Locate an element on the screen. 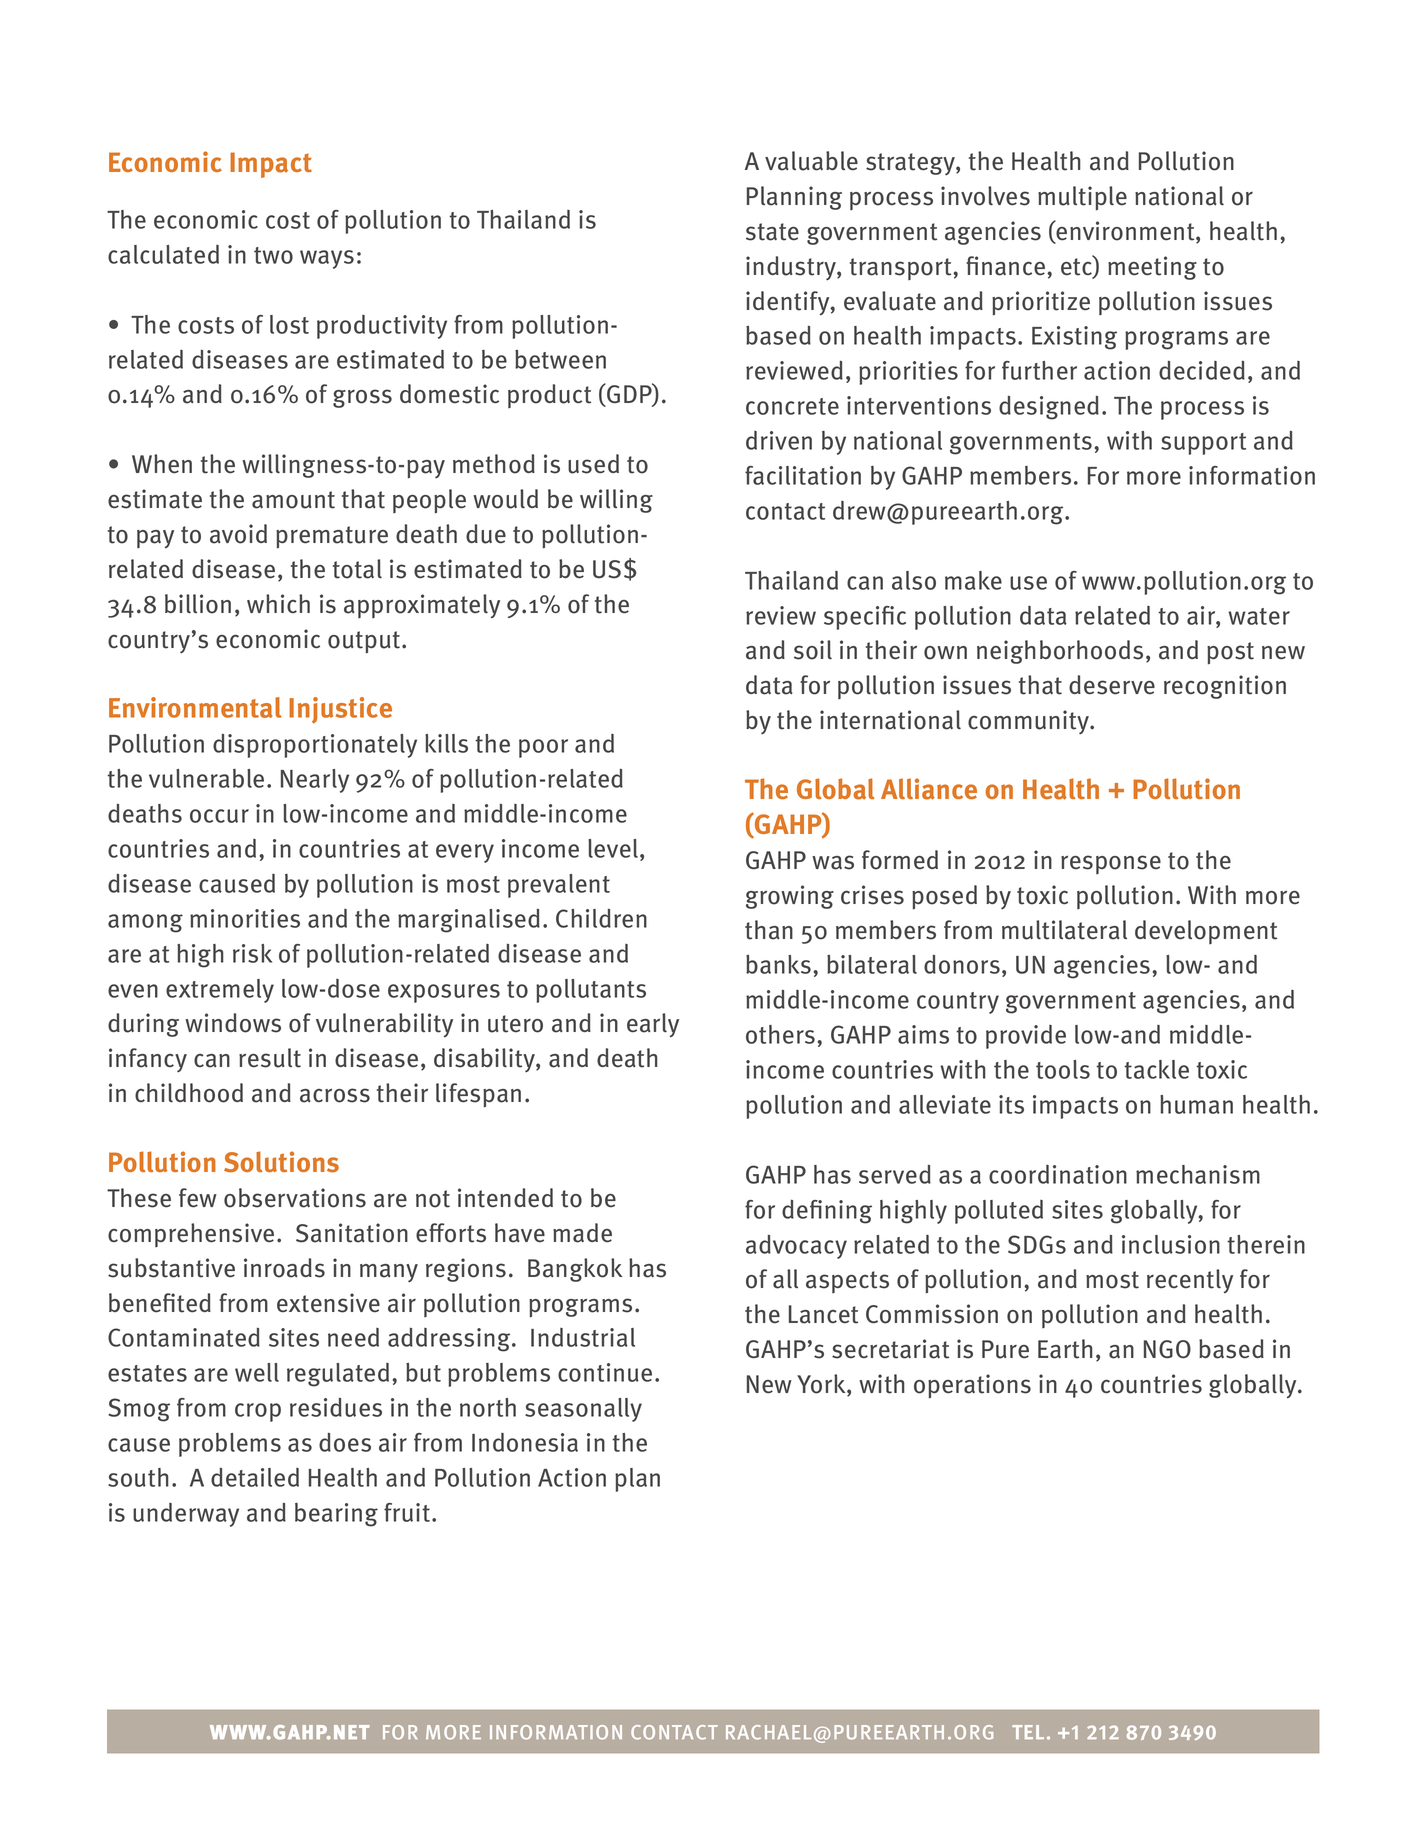  occur is located at coordinates (219, 816).
